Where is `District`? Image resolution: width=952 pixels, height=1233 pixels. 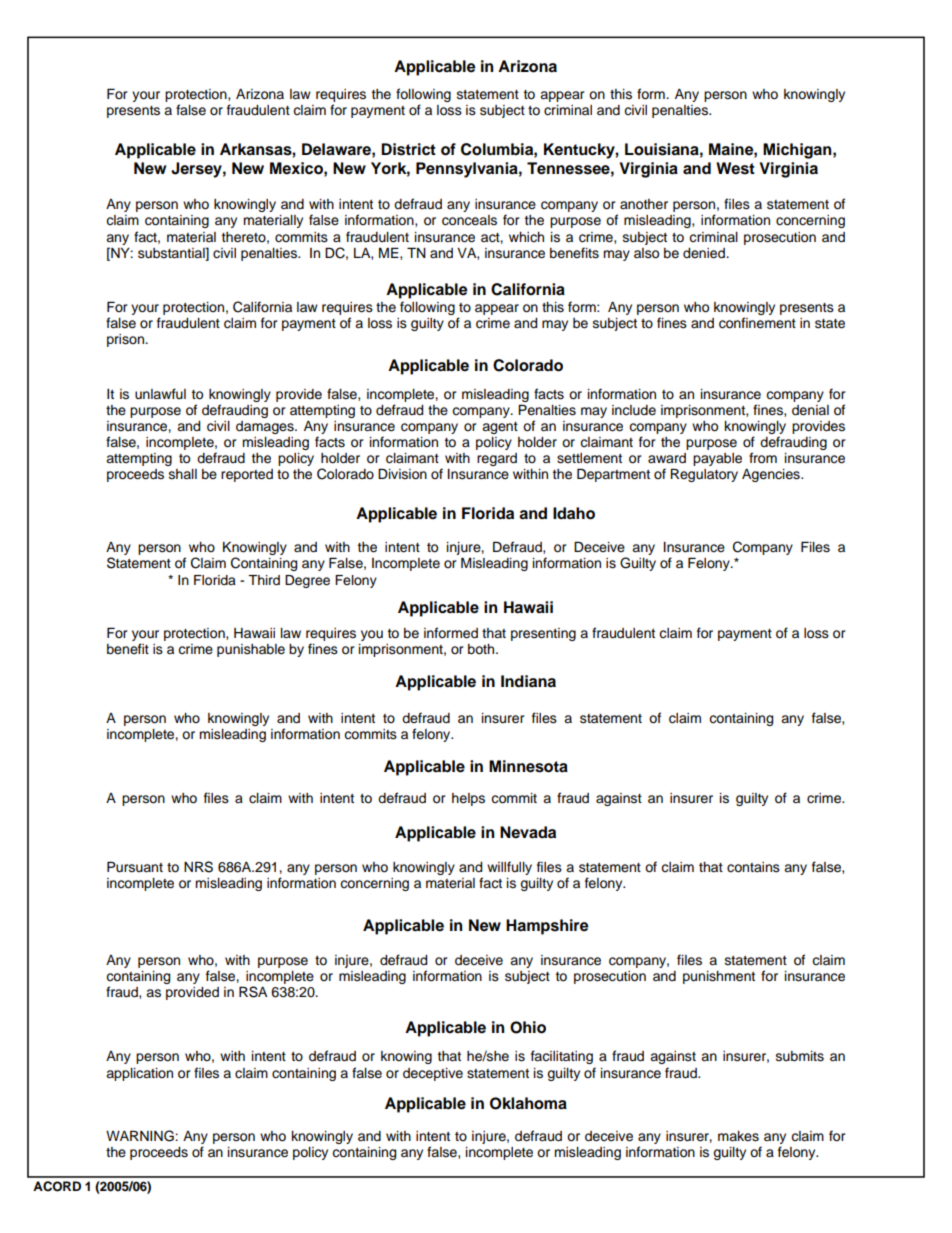 District is located at coordinates (408, 149).
